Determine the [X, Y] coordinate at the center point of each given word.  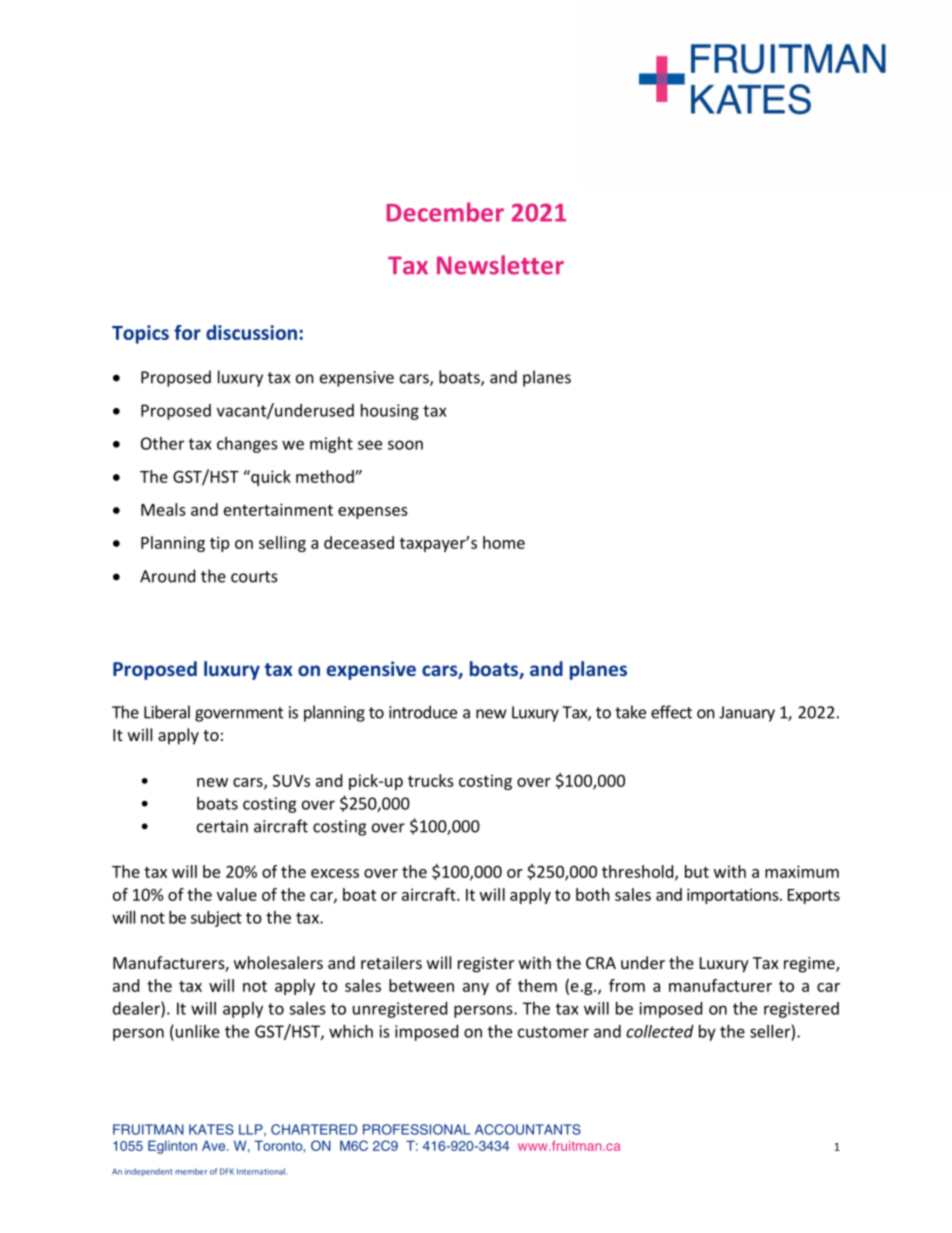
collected [660, 1031]
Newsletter [500, 265]
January [747, 714]
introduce [423, 712]
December [445, 212]
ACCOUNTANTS [528, 1129]
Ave [215, 1145]
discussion [251, 332]
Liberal [167, 712]
